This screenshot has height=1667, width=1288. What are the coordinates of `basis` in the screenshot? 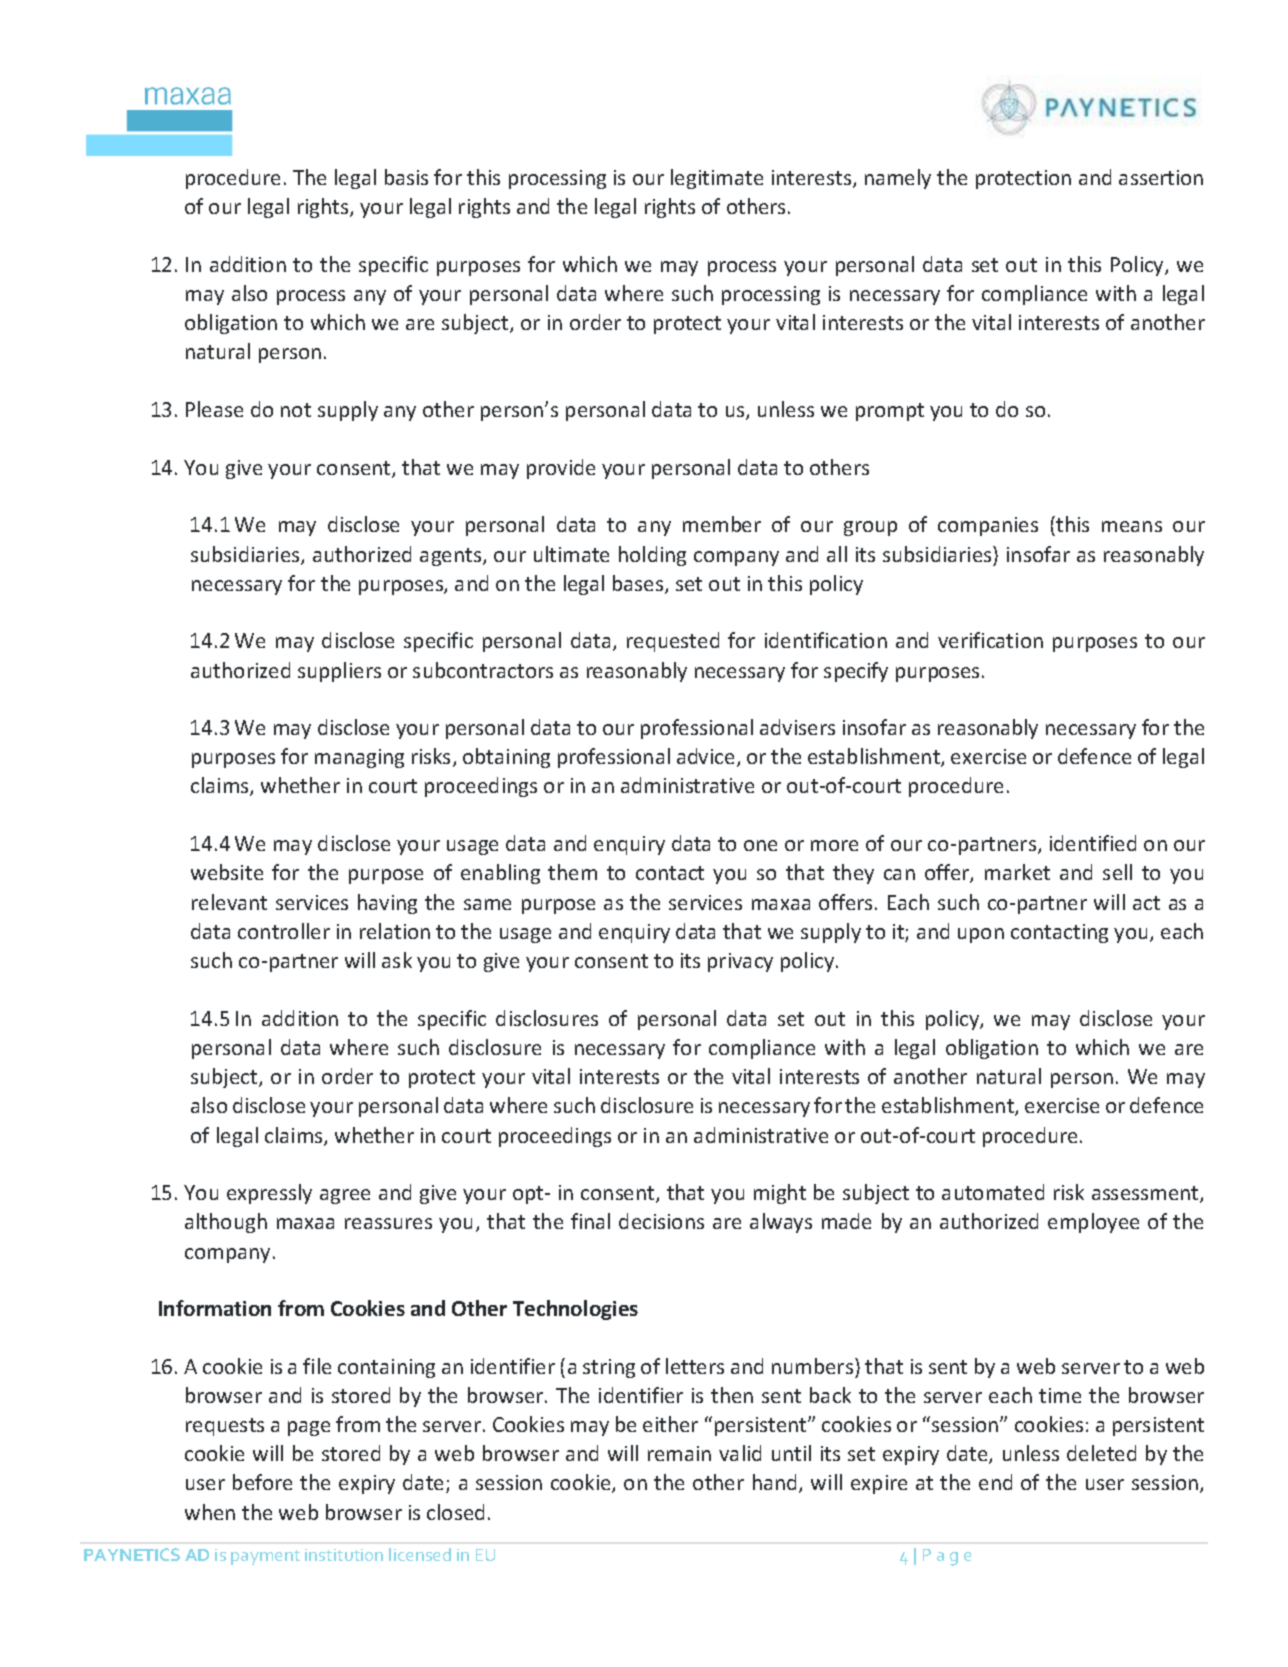 It's located at (406, 177).
